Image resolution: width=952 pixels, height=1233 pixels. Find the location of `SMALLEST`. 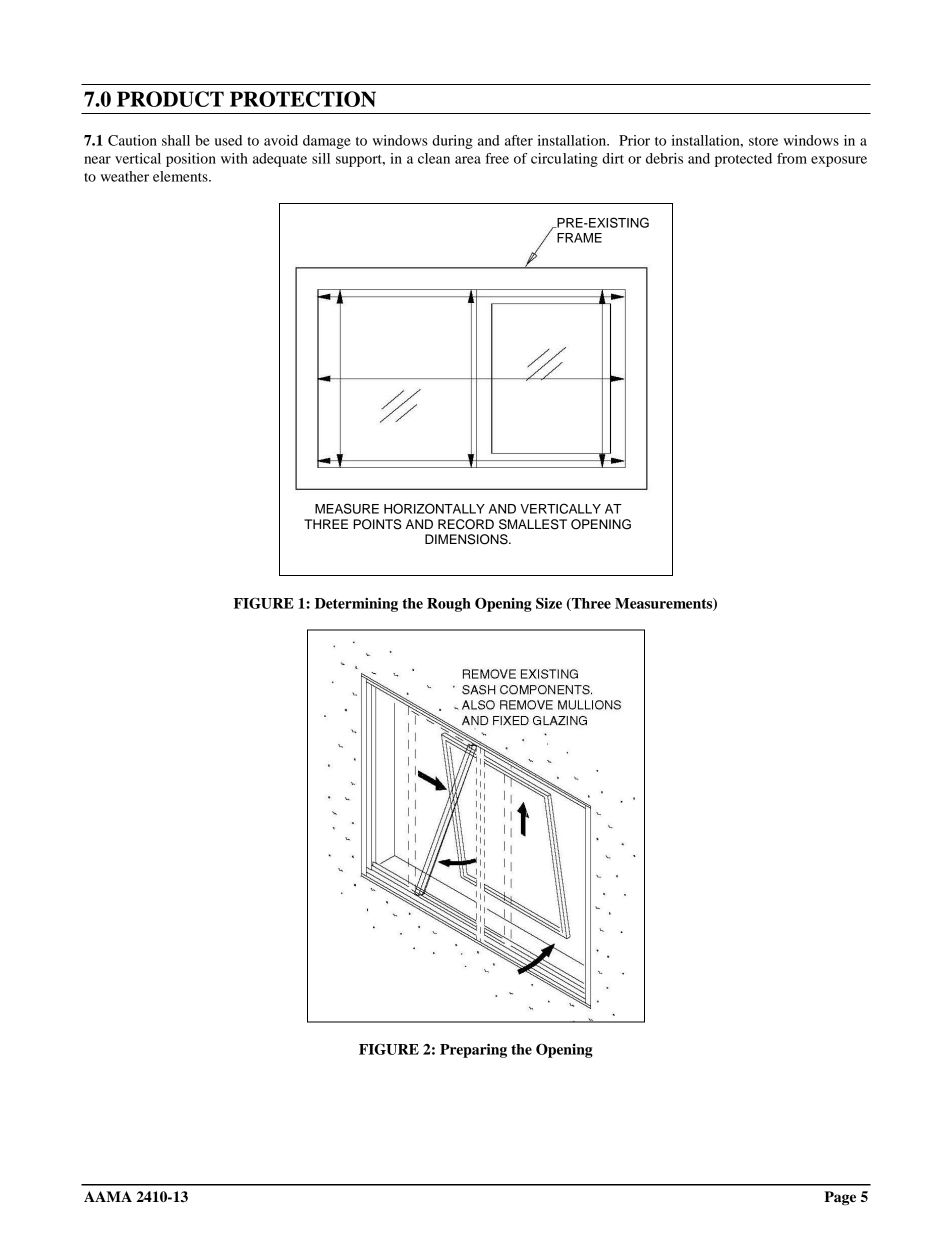

SMALLEST is located at coordinates (533, 524).
